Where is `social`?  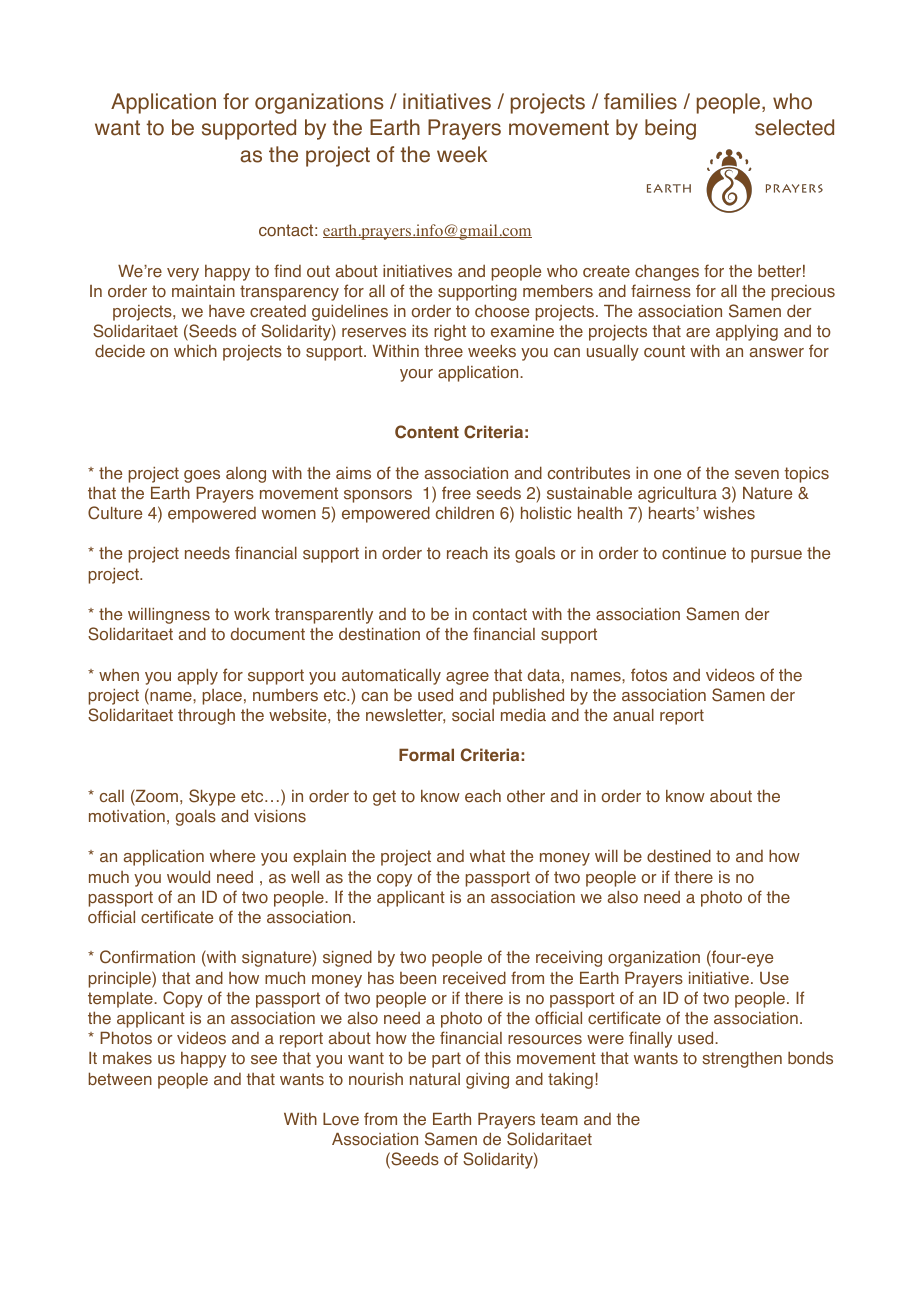
social is located at coordinates (473, 715).
